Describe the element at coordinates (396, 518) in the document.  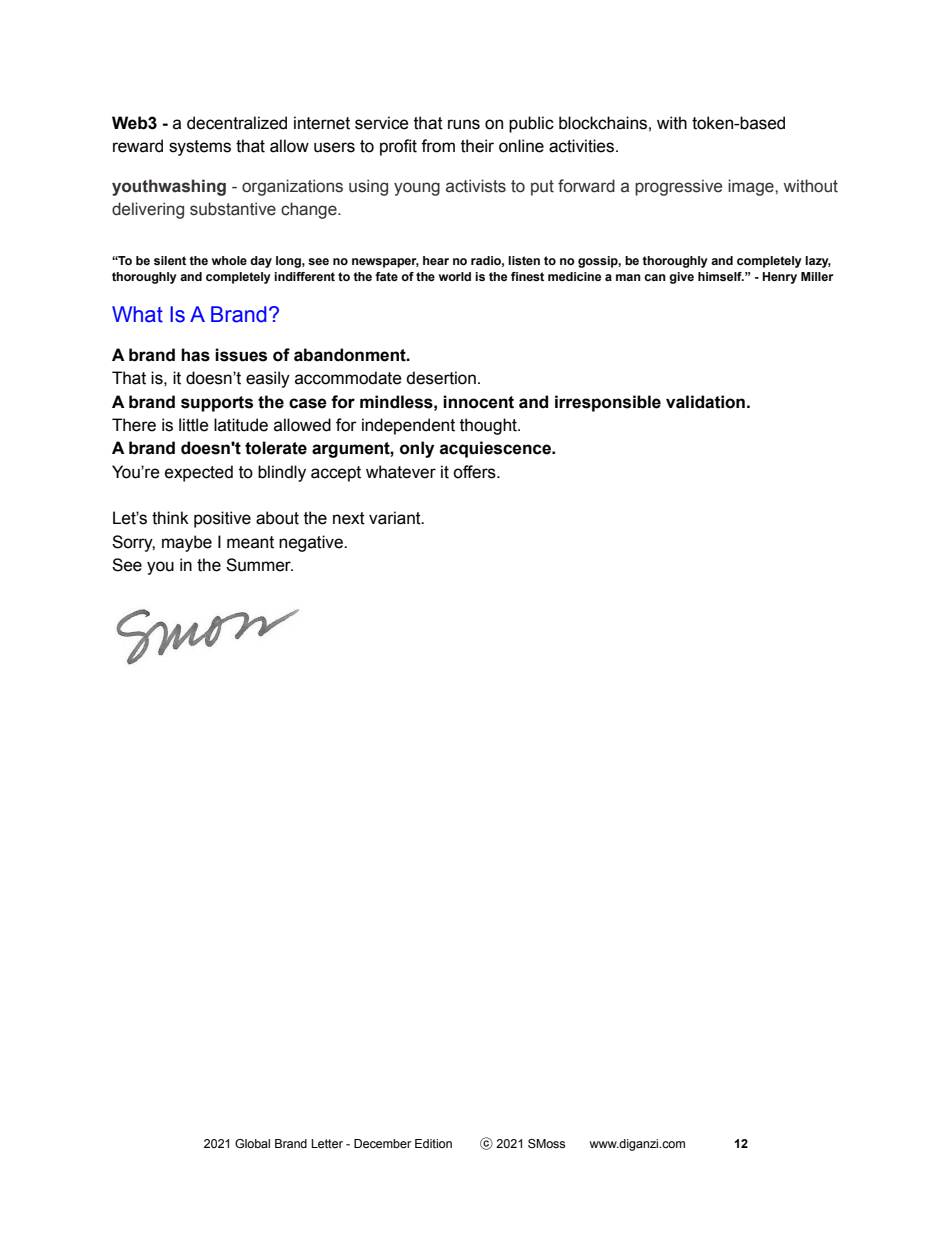
I see `variant` at that location.
